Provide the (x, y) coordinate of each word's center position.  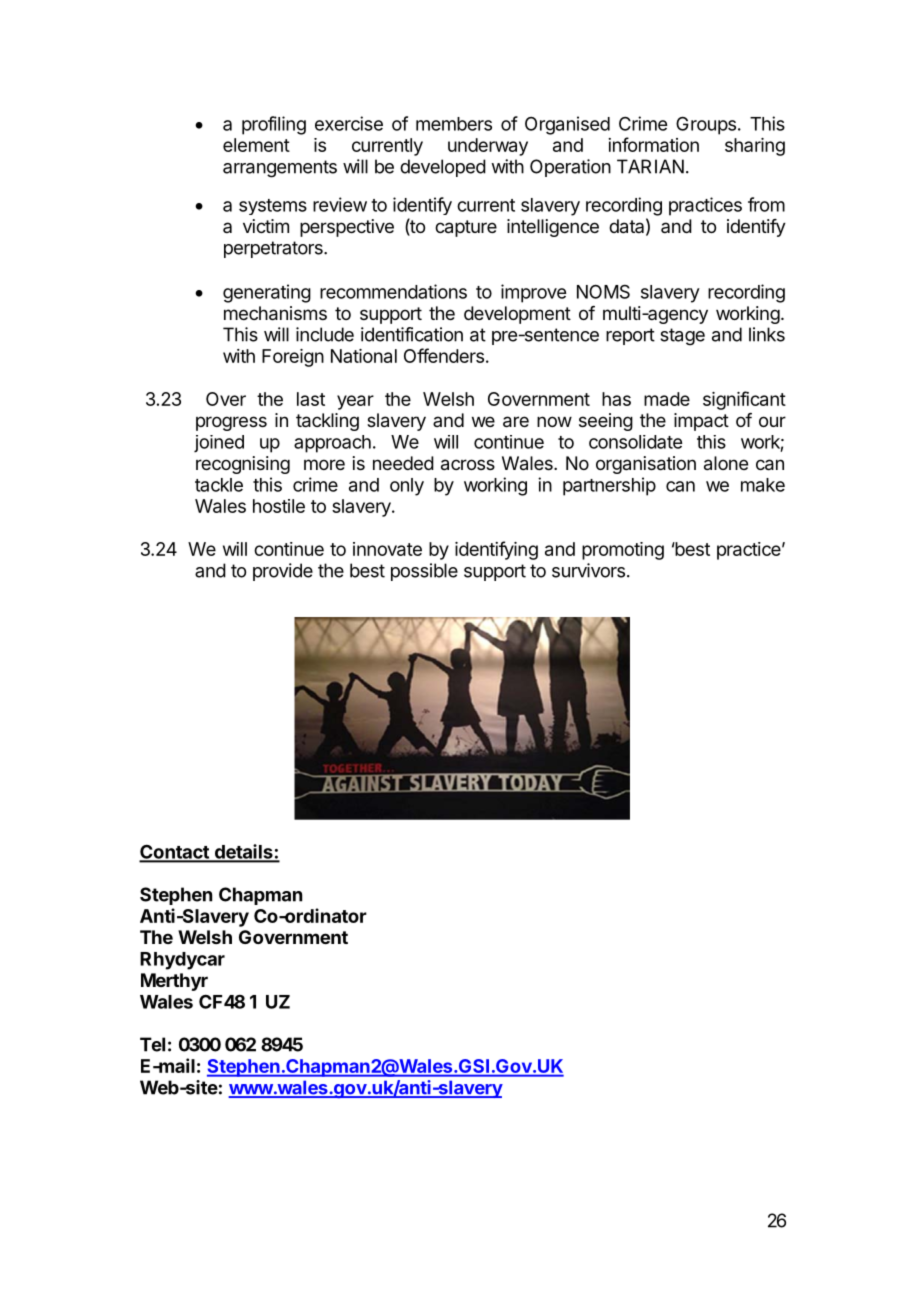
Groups (706, 125)
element (256, 145)
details (243, 852)
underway (488, 147)
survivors (588, 570)
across (468, 465)
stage (682, 337)
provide (283, 572)
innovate (387, 549)
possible (424, 572)
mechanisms (275, 313)
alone (726, 463)
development (517, 315)
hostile (279, 506)
